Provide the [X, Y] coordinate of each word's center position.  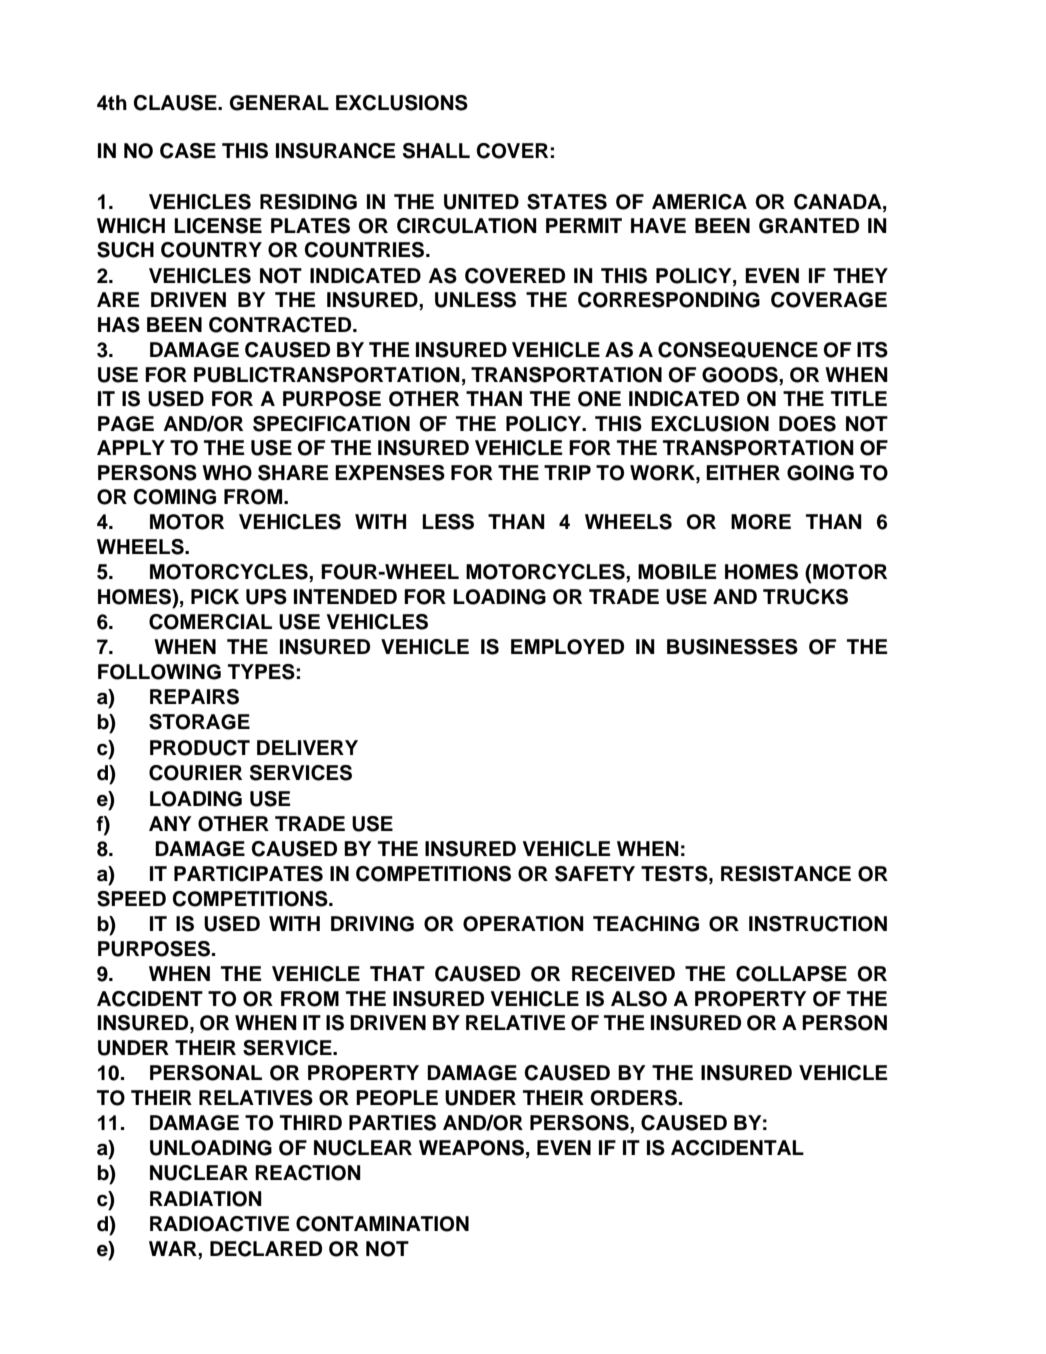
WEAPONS [471, 1148]
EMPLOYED [567, 647]
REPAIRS [194, 697]
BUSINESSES [732, 647]
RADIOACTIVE [219, 1224]
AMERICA [699, 202]
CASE [188, 151]
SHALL [436, 151]
